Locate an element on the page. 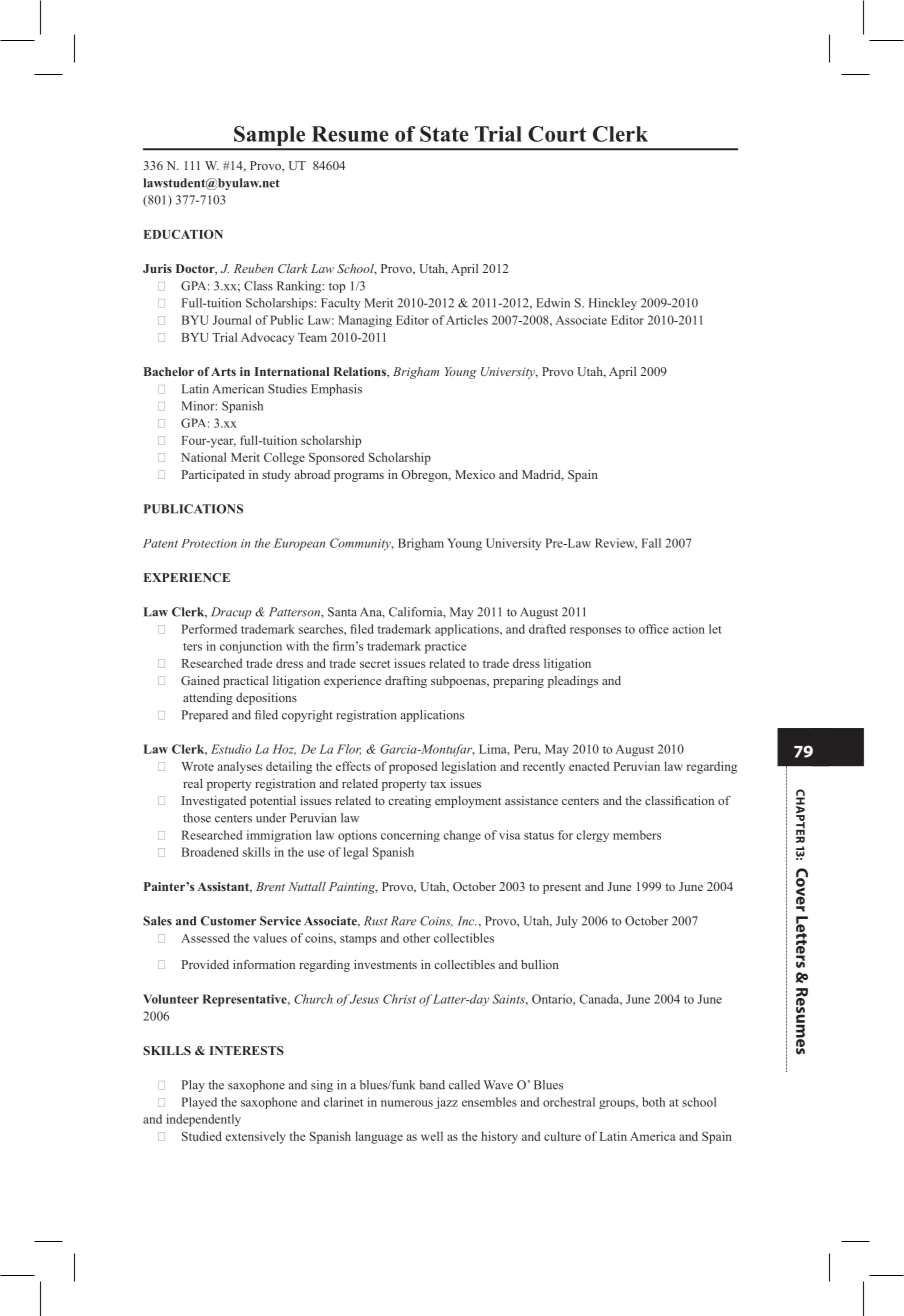 The height and width of the page is (1316, 904). office is located at coordinates (654, 629).
